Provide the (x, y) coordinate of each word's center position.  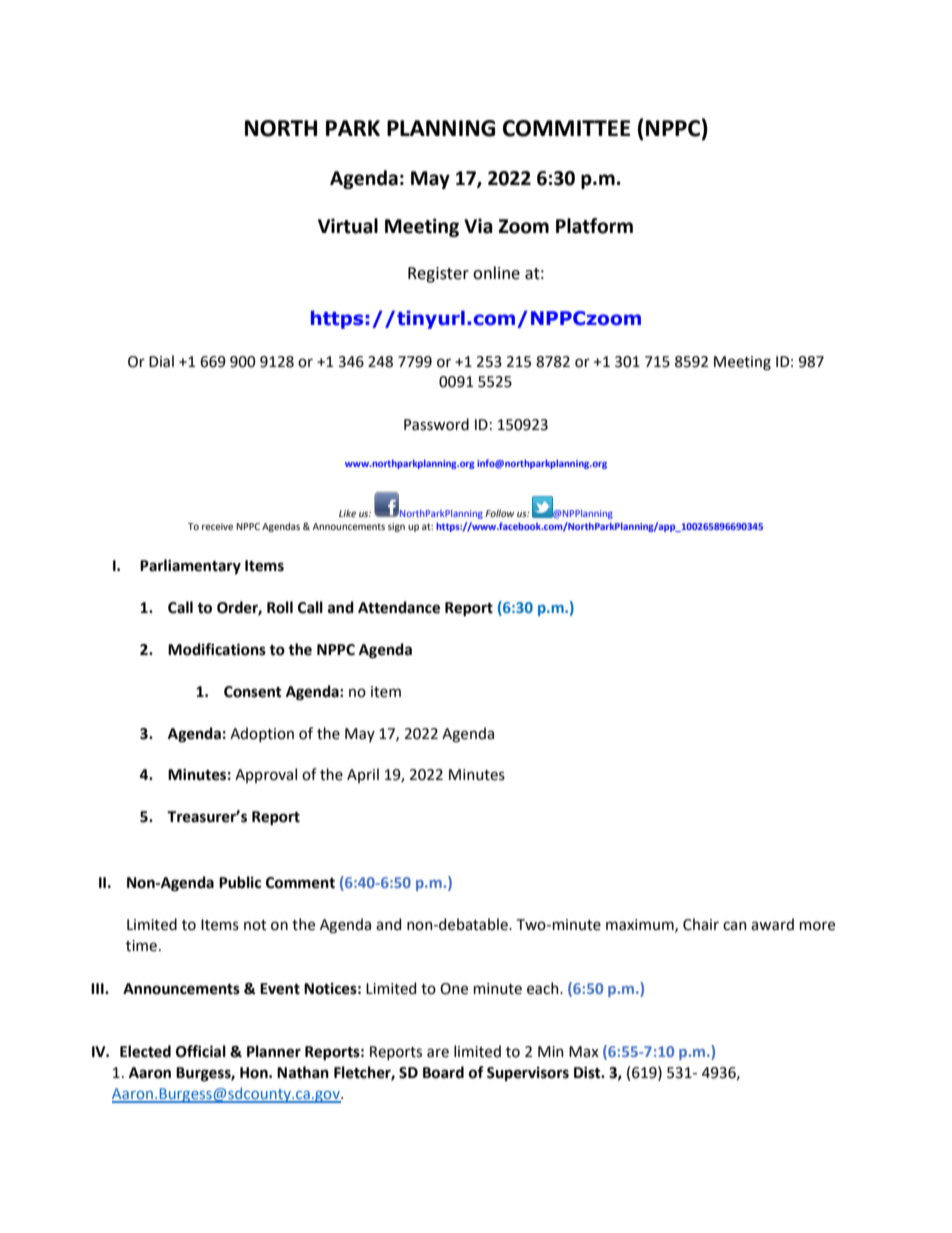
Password (436, 424)
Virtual (348, 226)
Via (478, 226)
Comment (300, 883)
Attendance (399, 607)
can (735, 926)
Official (201, 1051)
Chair (701, 924)
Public (240, 882)
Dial (161, 361)
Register (438, 275)
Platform (594, 226)
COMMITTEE (566, 128)
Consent (253, 692)
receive (217, 526)
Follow (499, 513)
